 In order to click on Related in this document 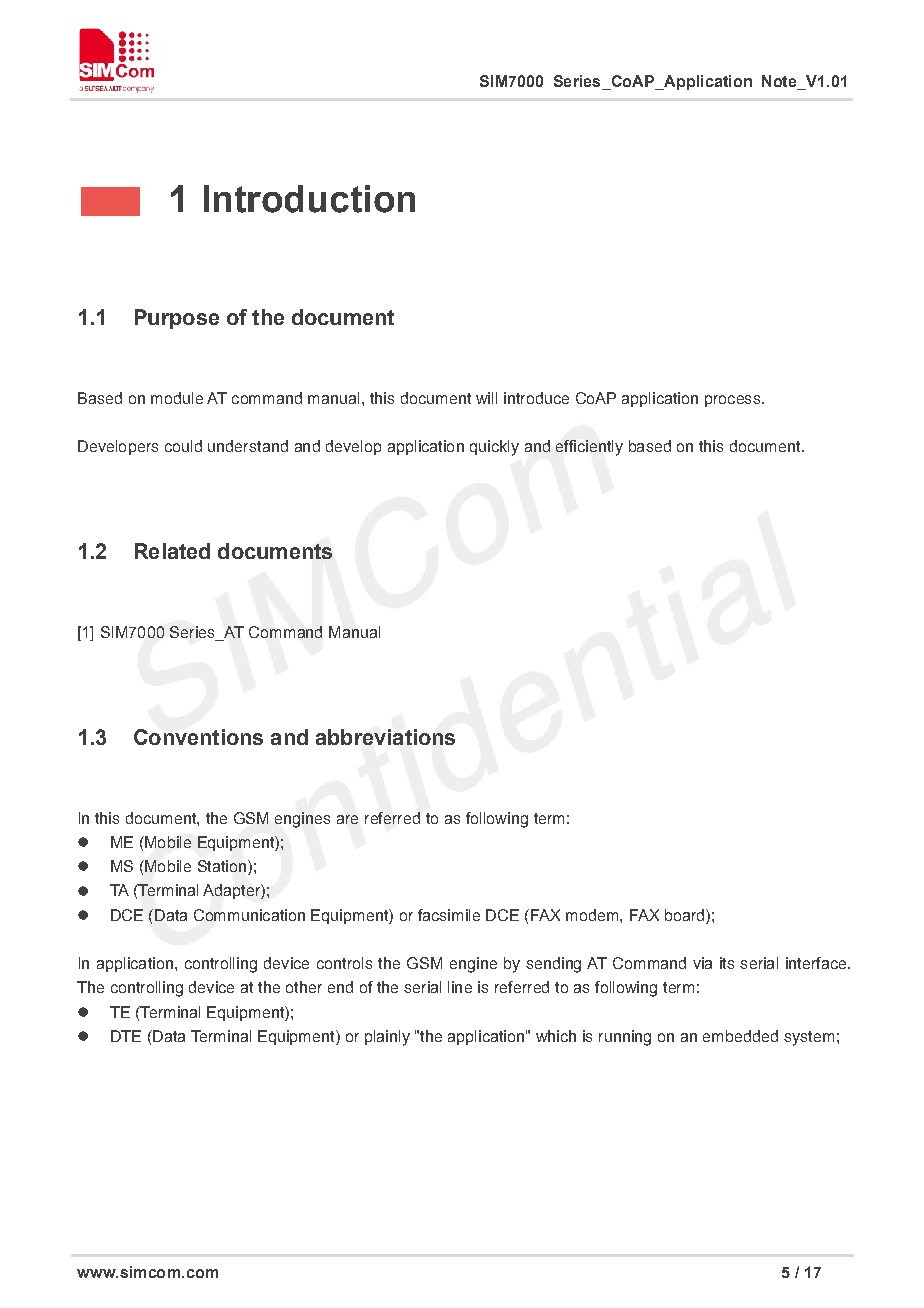, I will do `click(172, 551)`.
